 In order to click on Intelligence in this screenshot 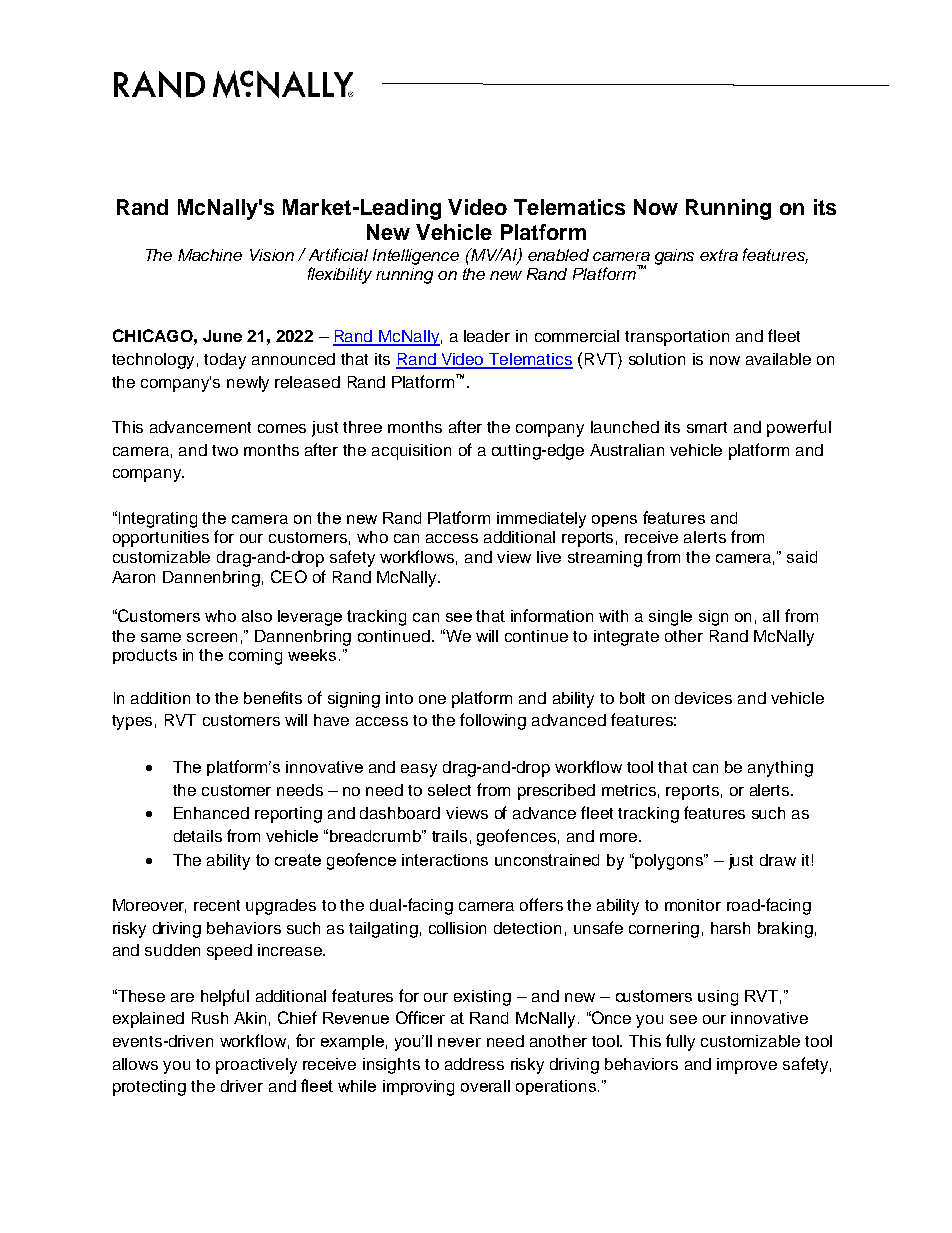, I will do `click(416, 257)`.
